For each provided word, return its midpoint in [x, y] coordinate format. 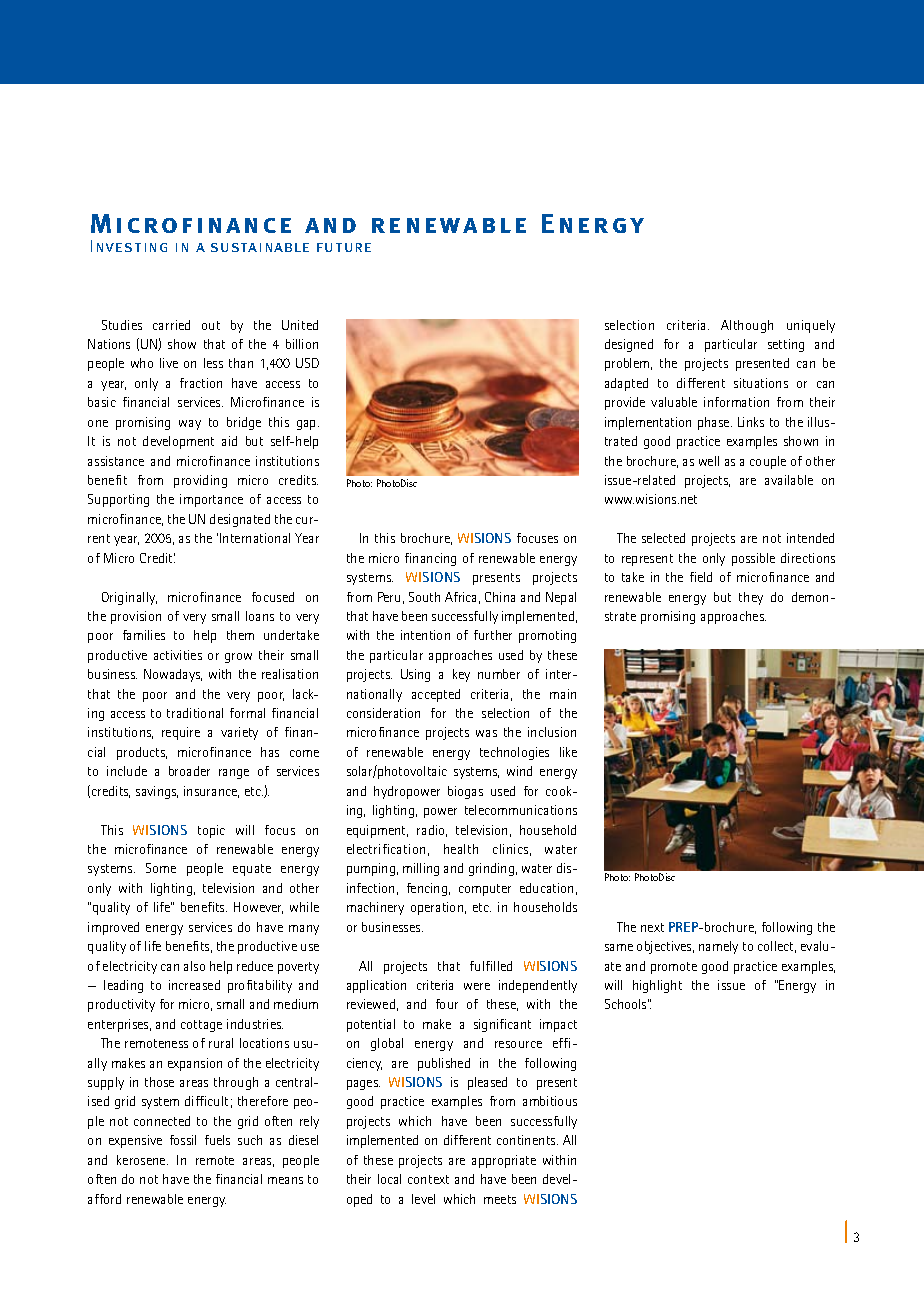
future [344, 247]
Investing [129, 246]
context [428, 1179]
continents [527, 1140]
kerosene [142, 1160]
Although [747, 326]
